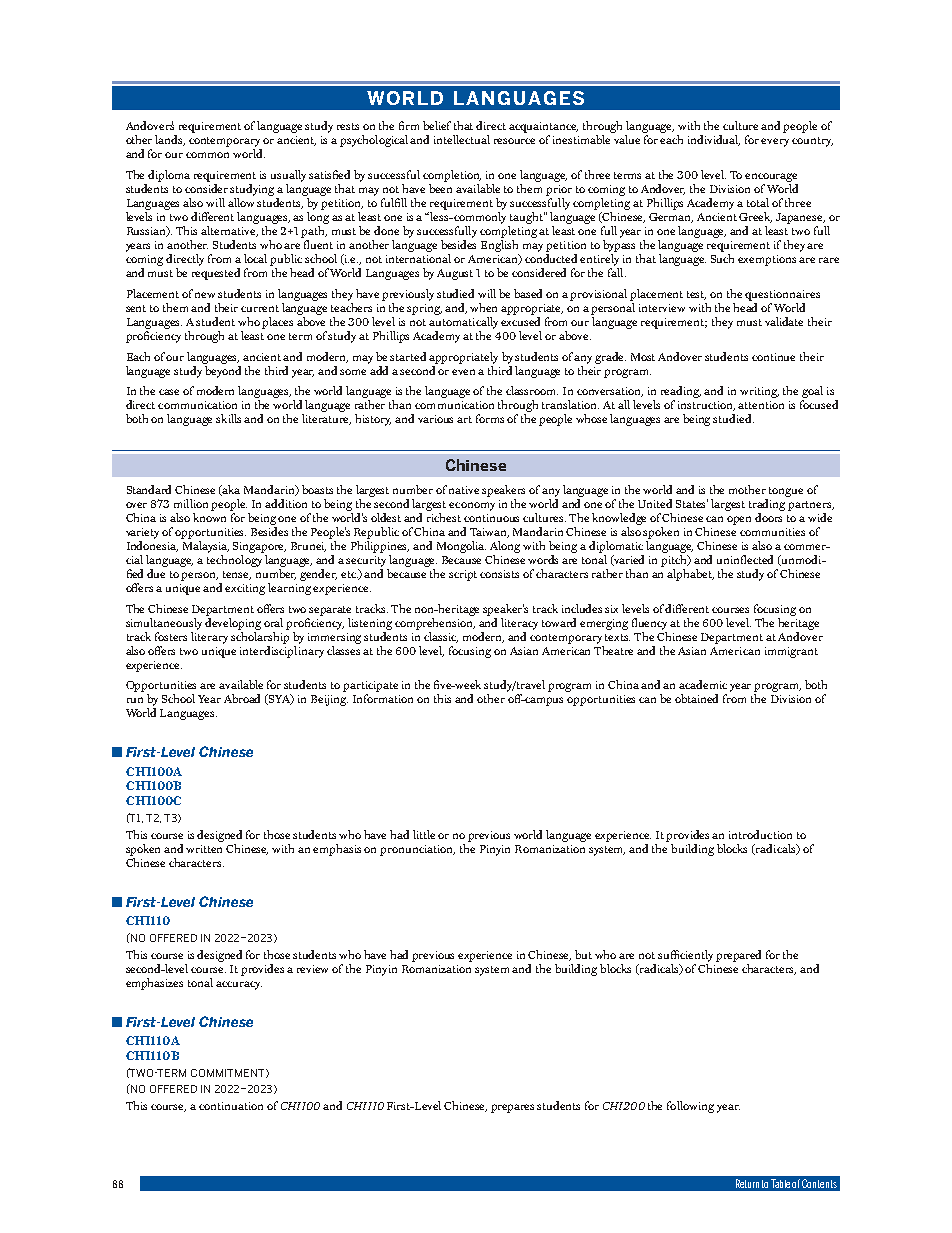 The height and width of the document is (1233, 952). I want to click on continuation, so click(231, 1106).
